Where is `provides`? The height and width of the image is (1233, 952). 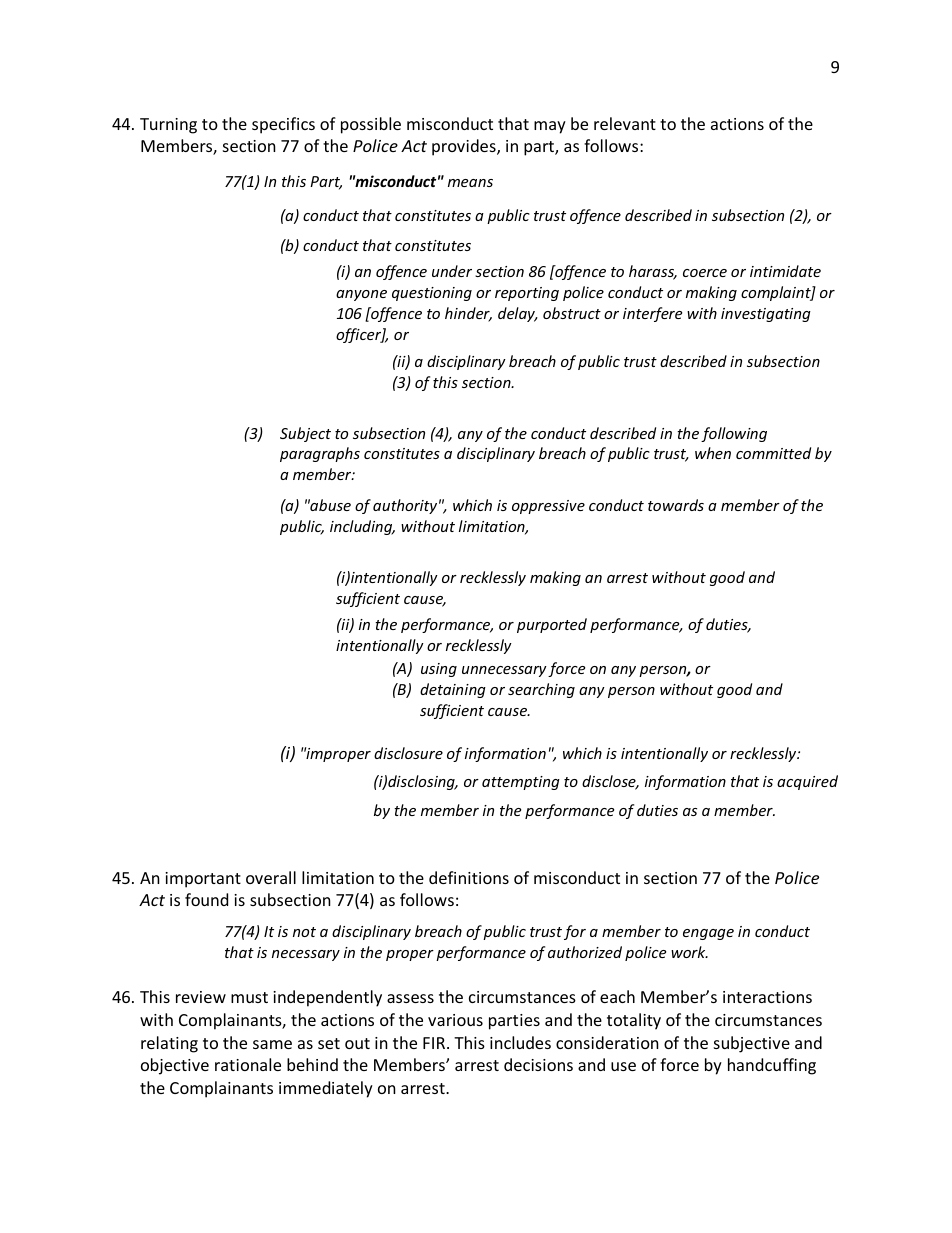 provides is located at coordinates (465, 147).
